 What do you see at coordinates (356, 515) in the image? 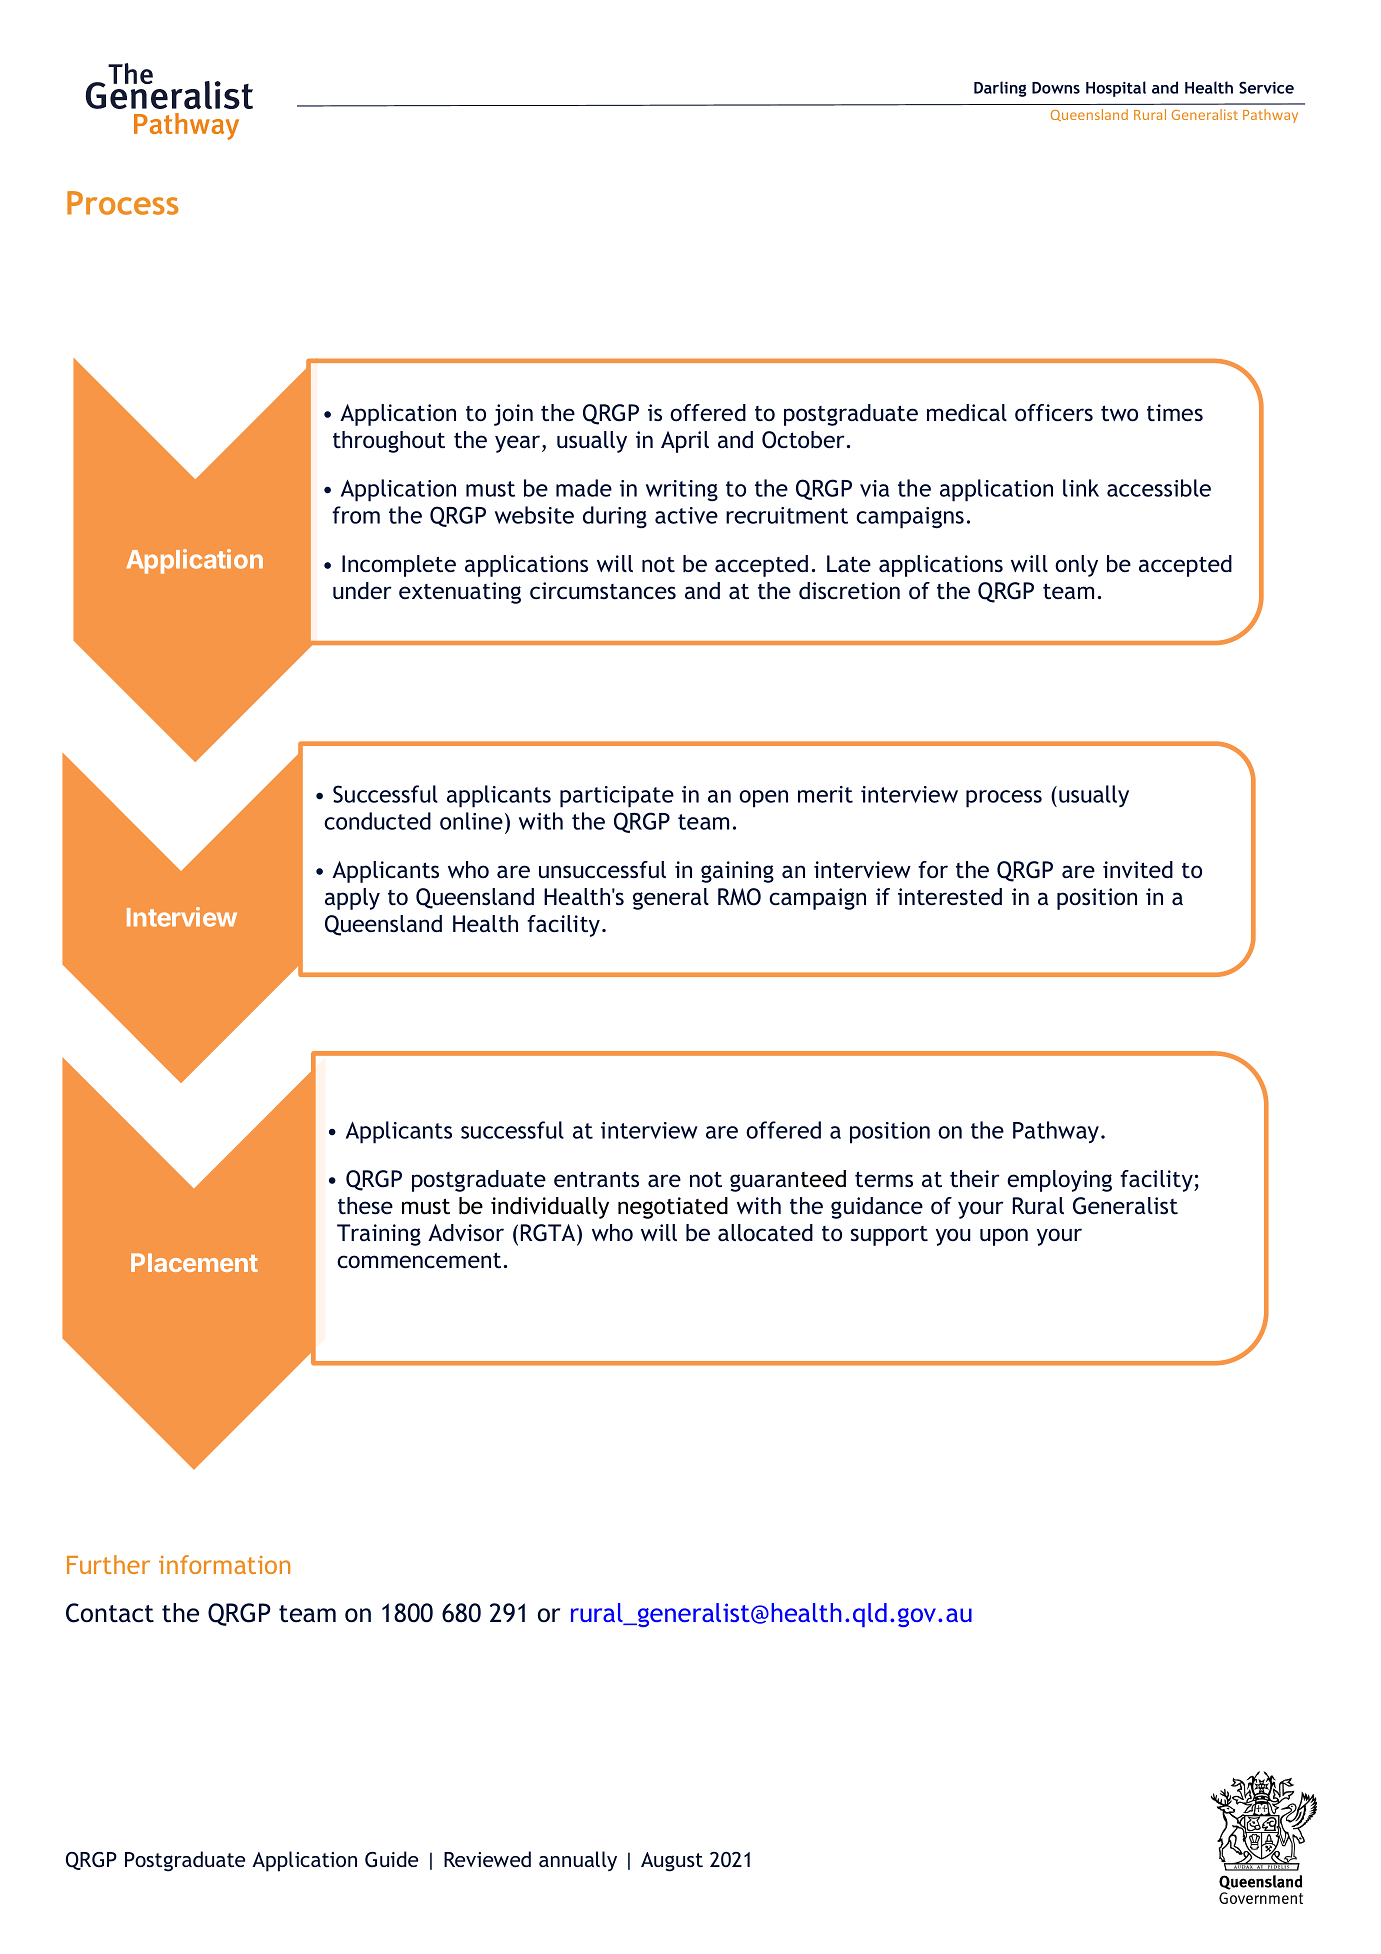
I see `from` at bounding box center [356, 515].
